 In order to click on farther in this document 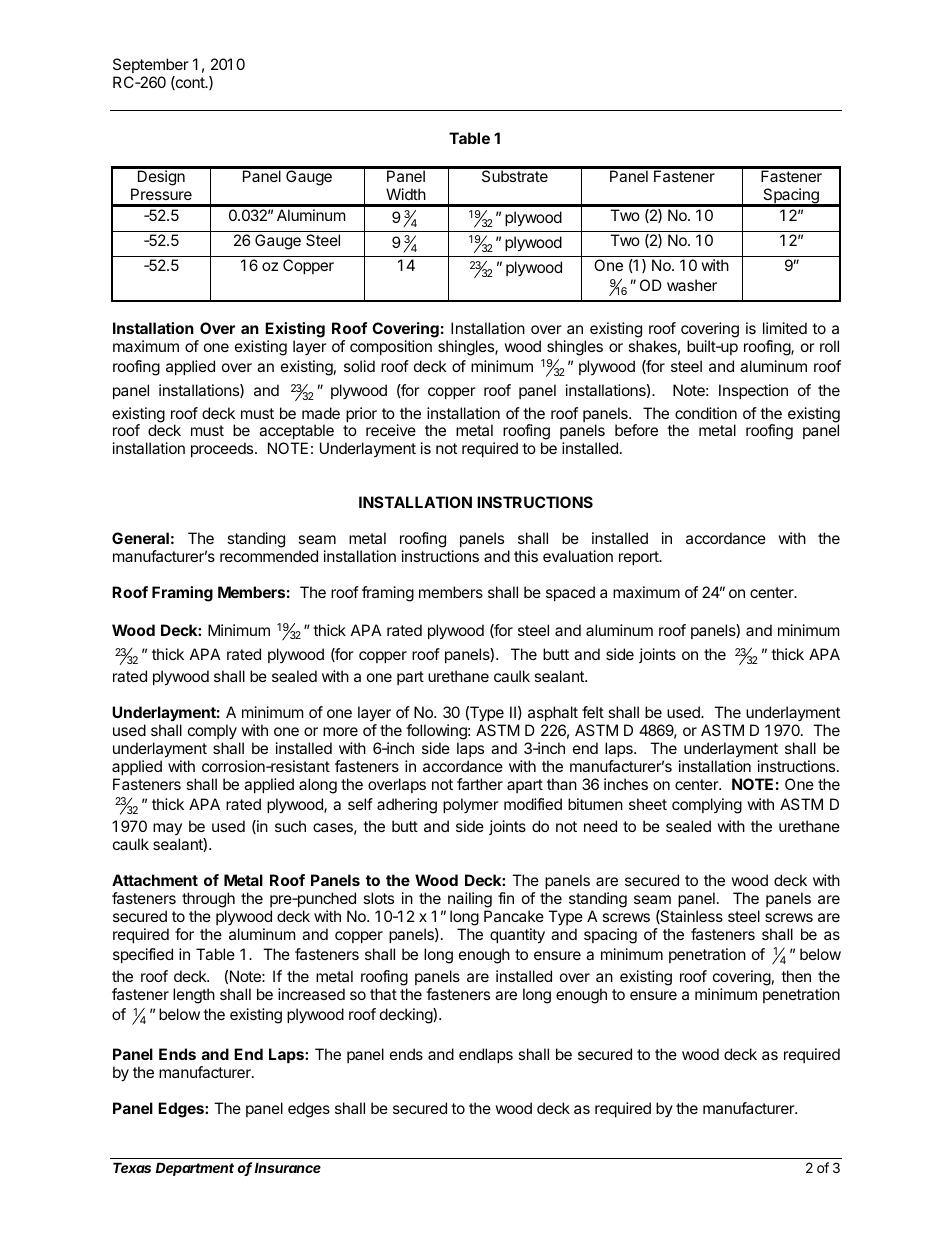, I will do `click(480, 784)`.
